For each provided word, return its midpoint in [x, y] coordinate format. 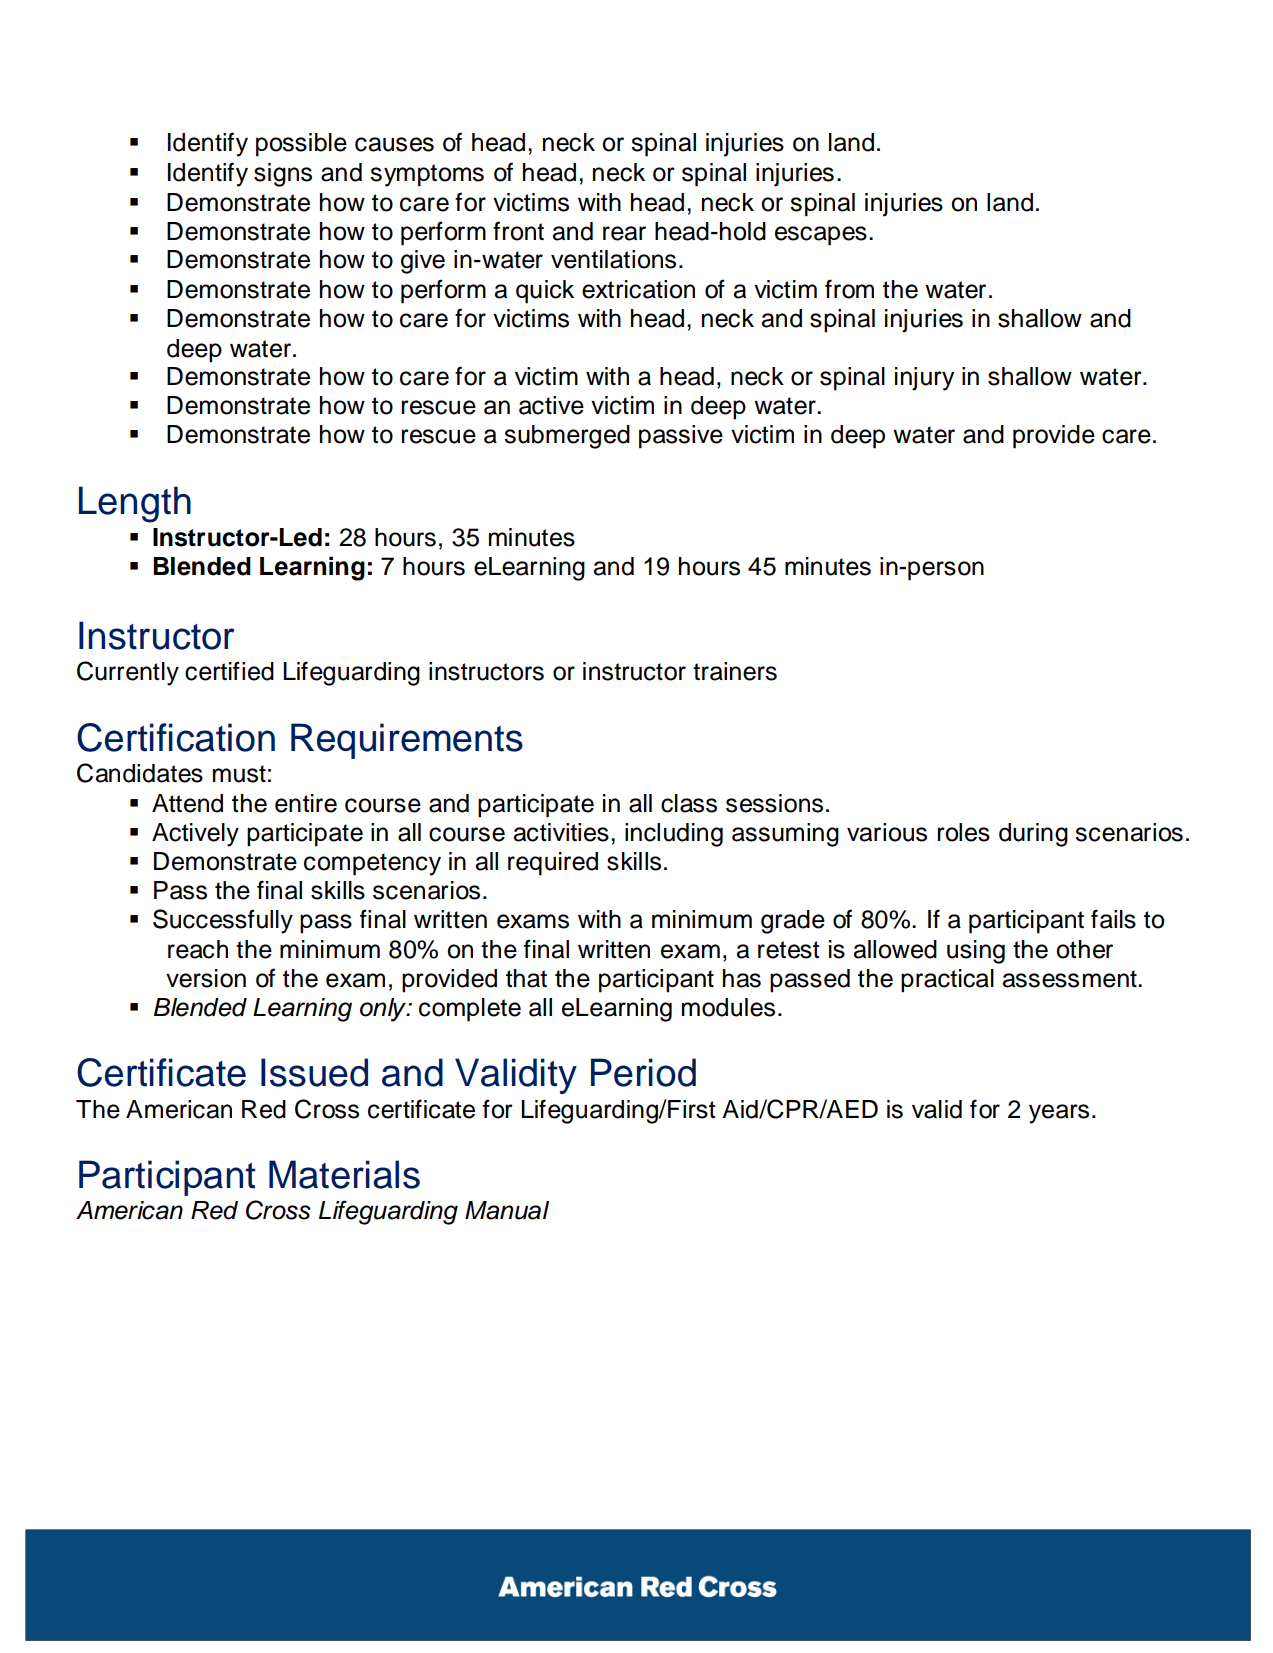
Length [135, 504]
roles [963, 832]
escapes [821, 236]
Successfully [223, 921]
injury [924, 379]
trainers [735, 671]
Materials [344, 1174]
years [1059, 1114]
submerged [567, 437]
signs [283, 175]
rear [624, 233]
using [976, 952]
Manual [507, 1210]
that [526, 978]
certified [229, 671]
